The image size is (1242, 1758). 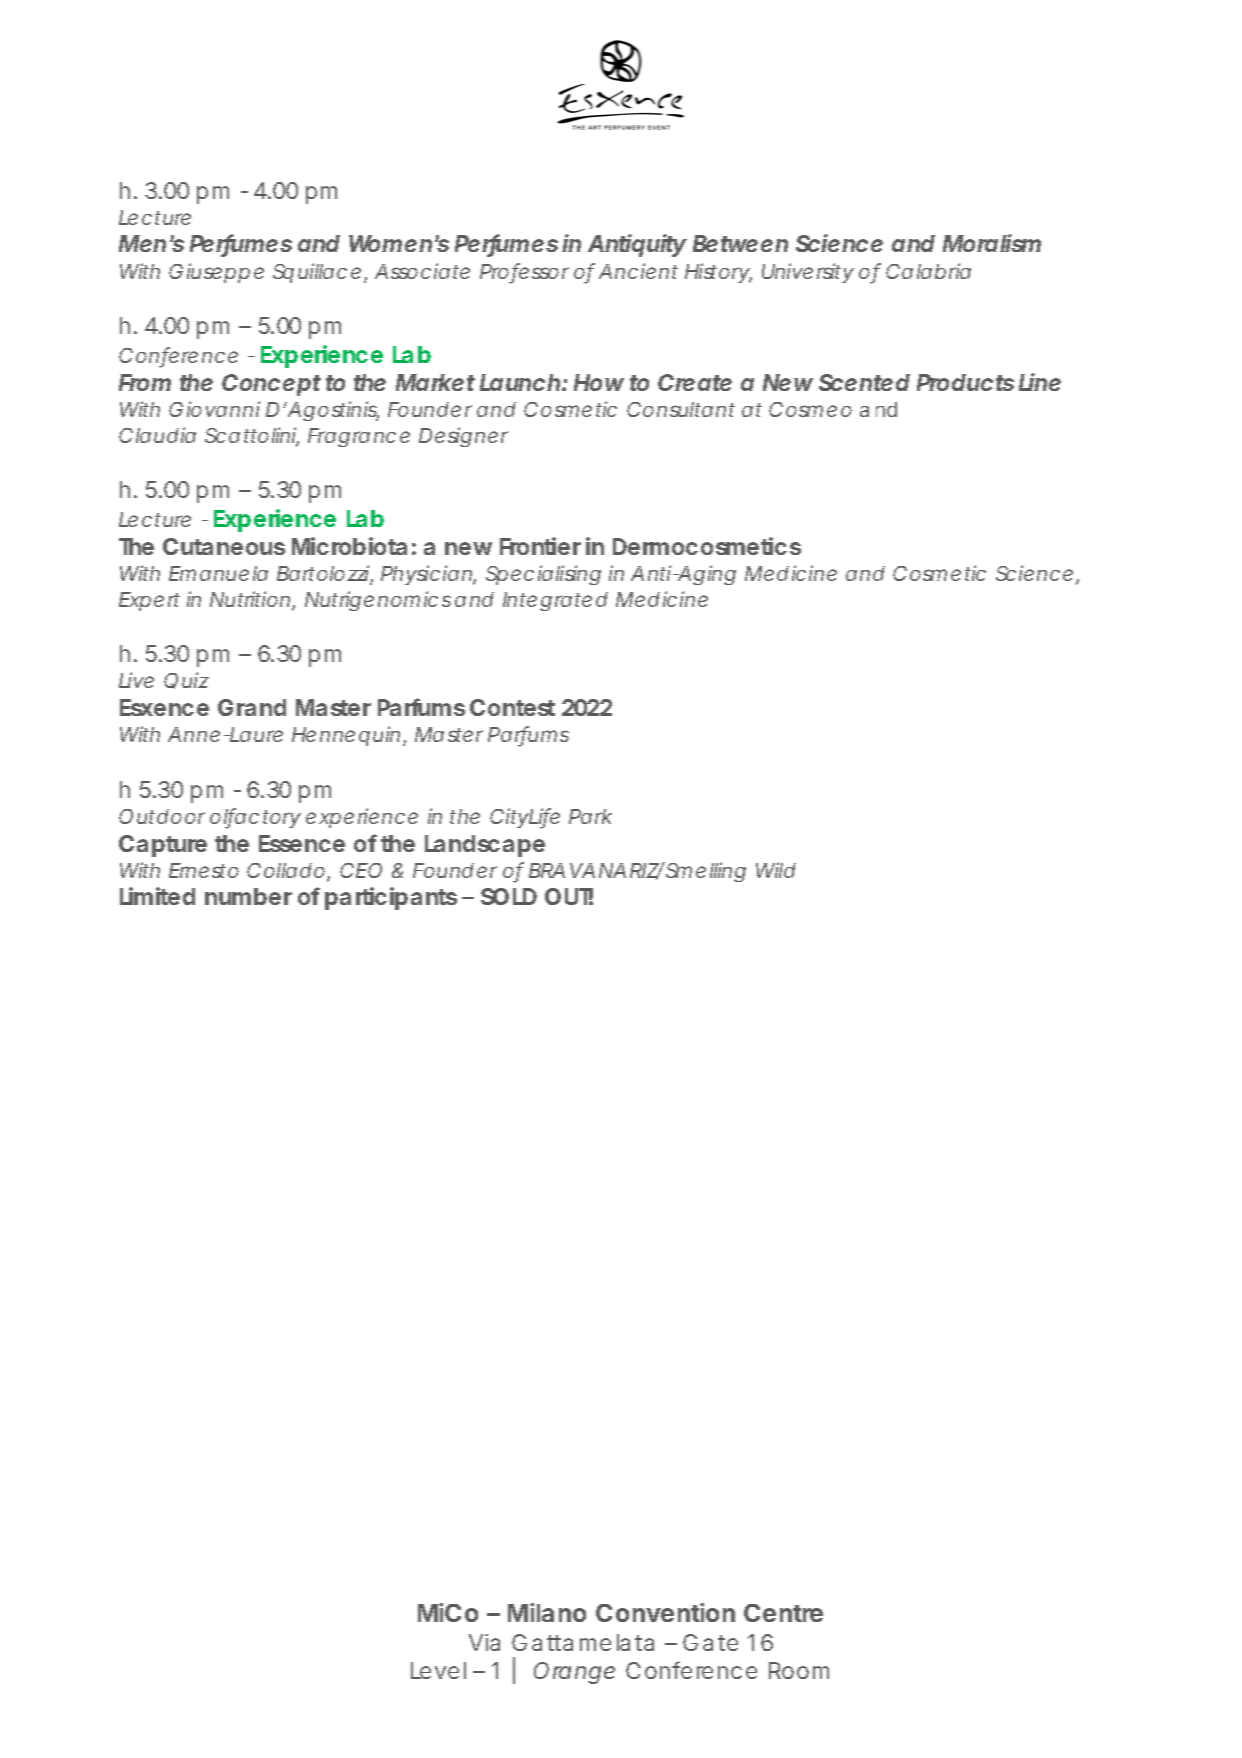 What do you see at coordinates (783, 1613) in the screenshot?
I see `Centre` at bounding box center [783, 1613].
